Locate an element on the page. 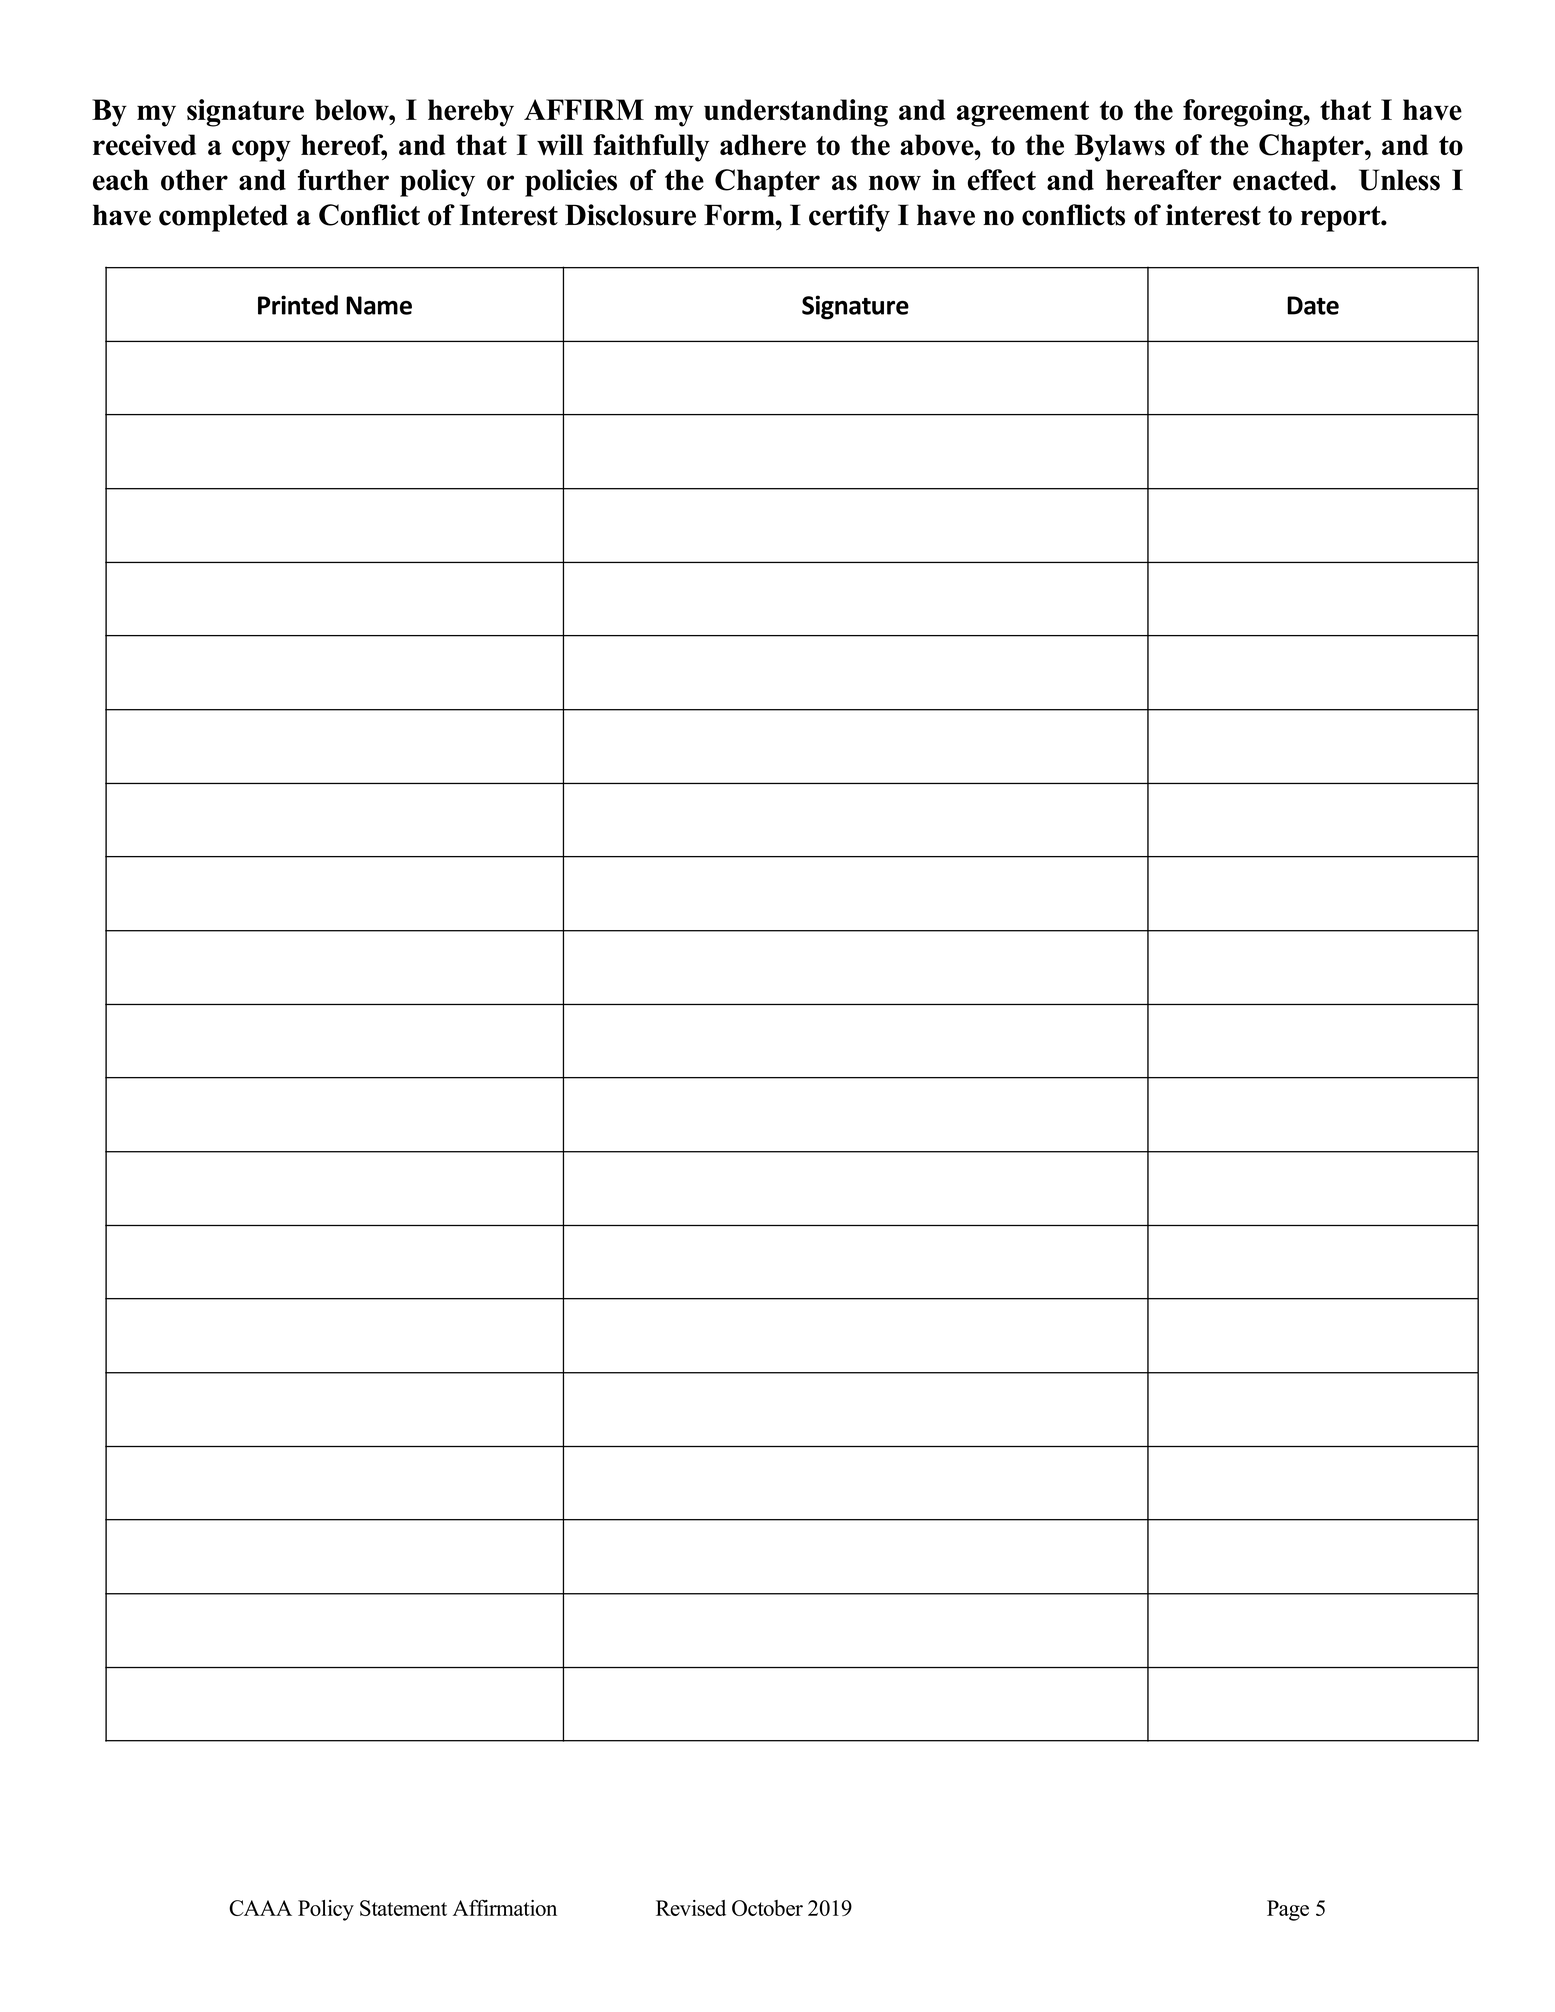 Image resolution: width=1555 pixels, height=2012 pixels. copy is located at coordinates (261, 151).
